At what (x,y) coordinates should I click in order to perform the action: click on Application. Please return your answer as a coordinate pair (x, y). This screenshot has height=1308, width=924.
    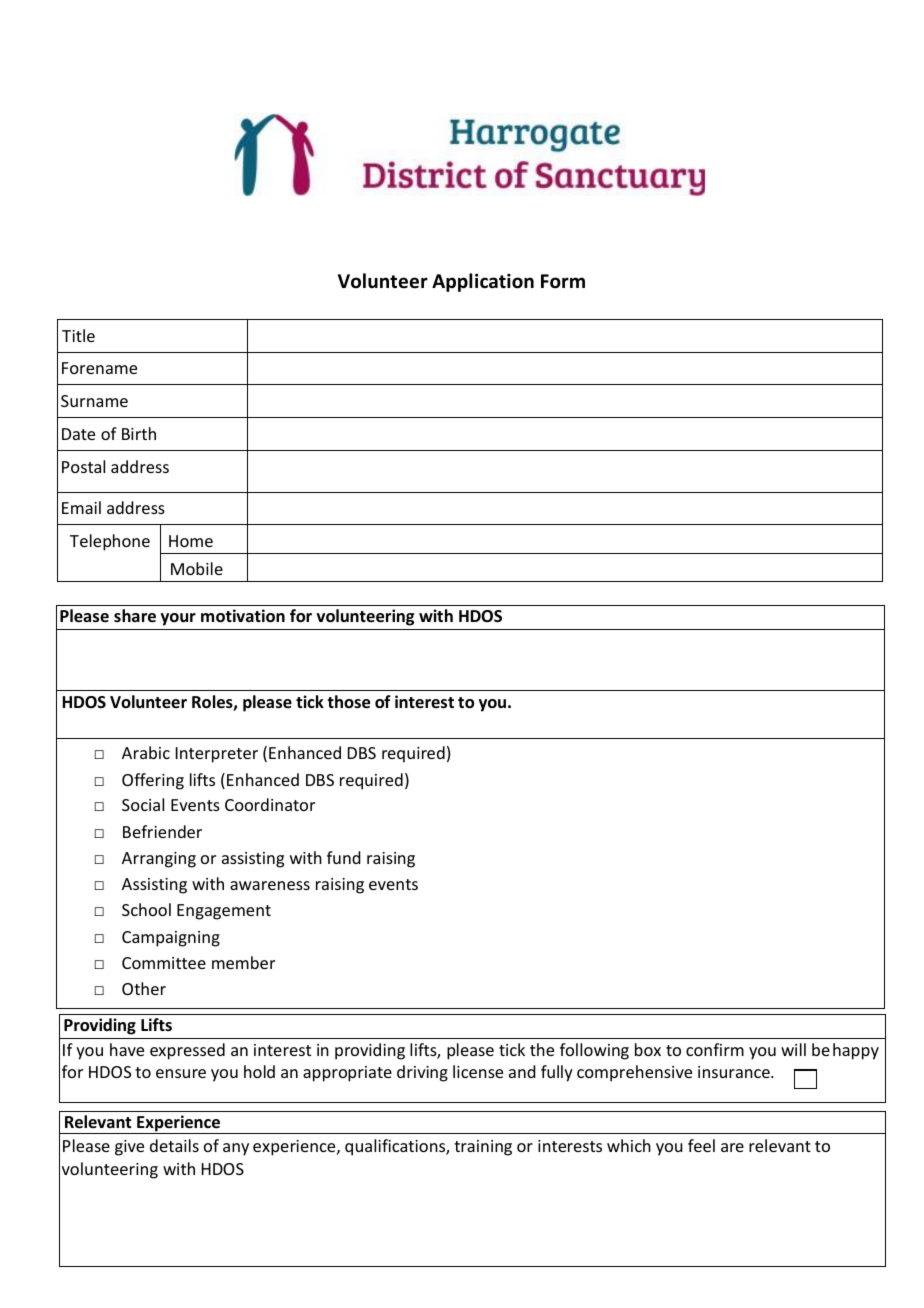
    Looking at the image, I should click on (483, 282).
